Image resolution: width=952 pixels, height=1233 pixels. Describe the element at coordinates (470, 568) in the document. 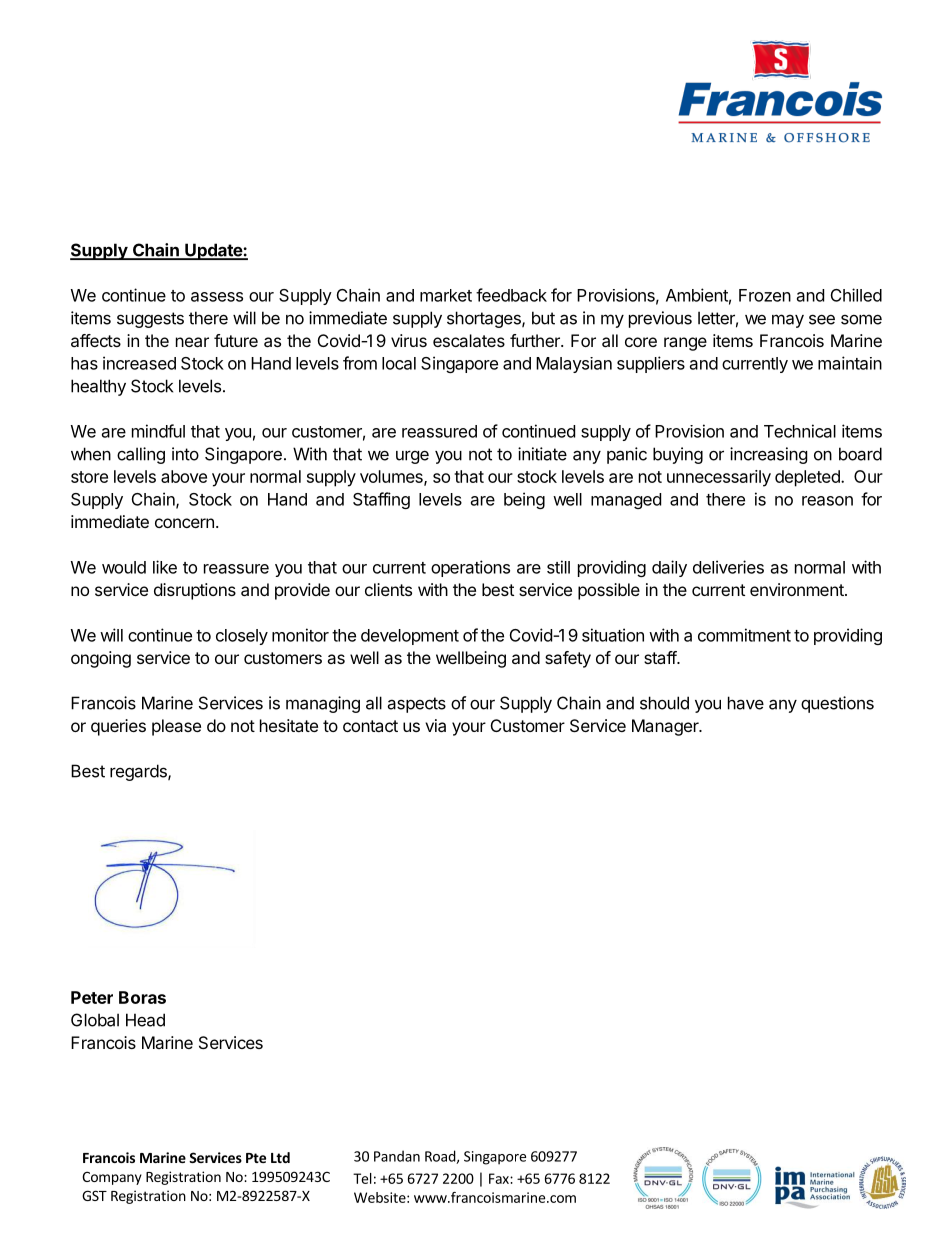

I see `operations` at that location.
